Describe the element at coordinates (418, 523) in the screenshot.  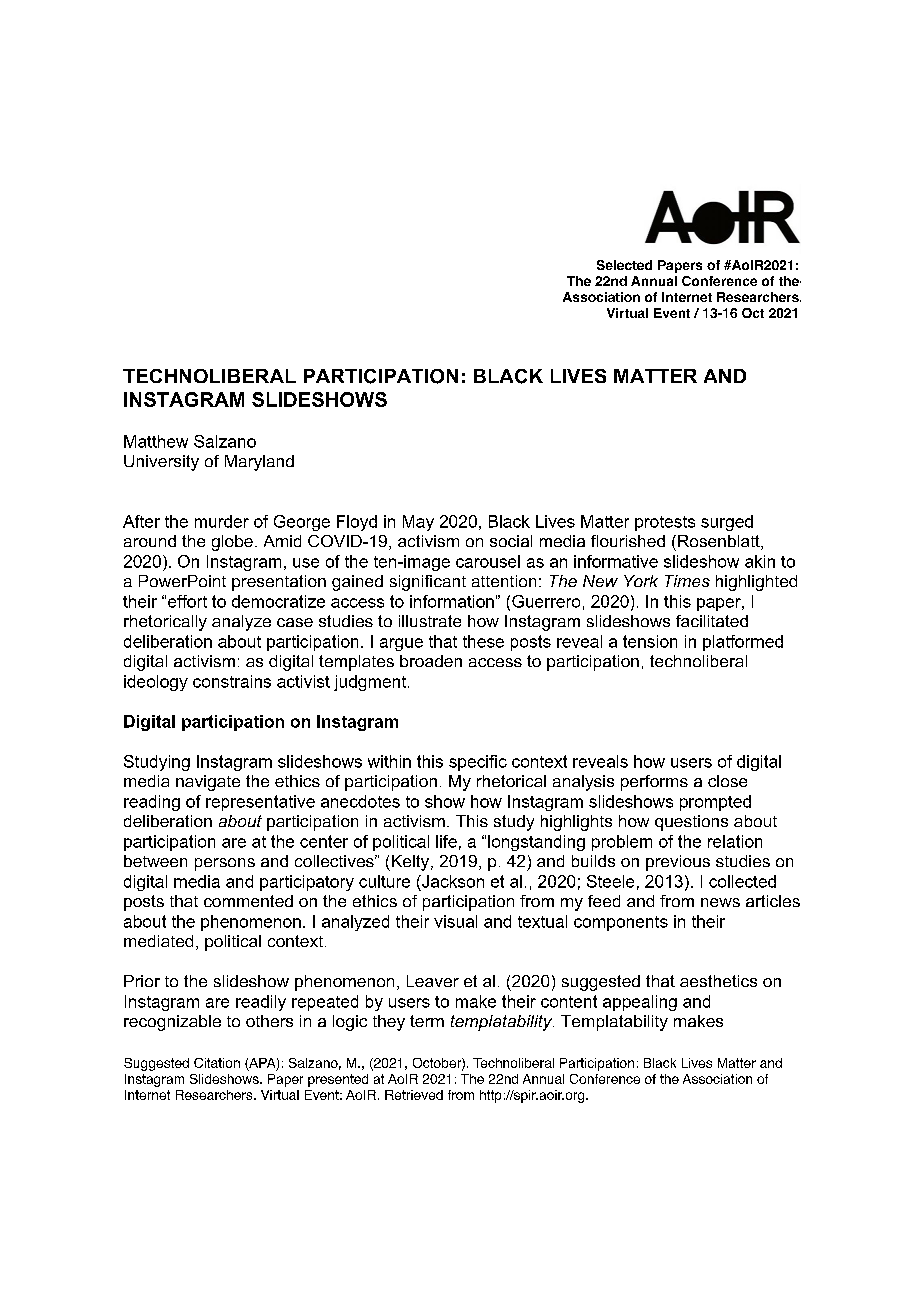
I see `May` at that location.
